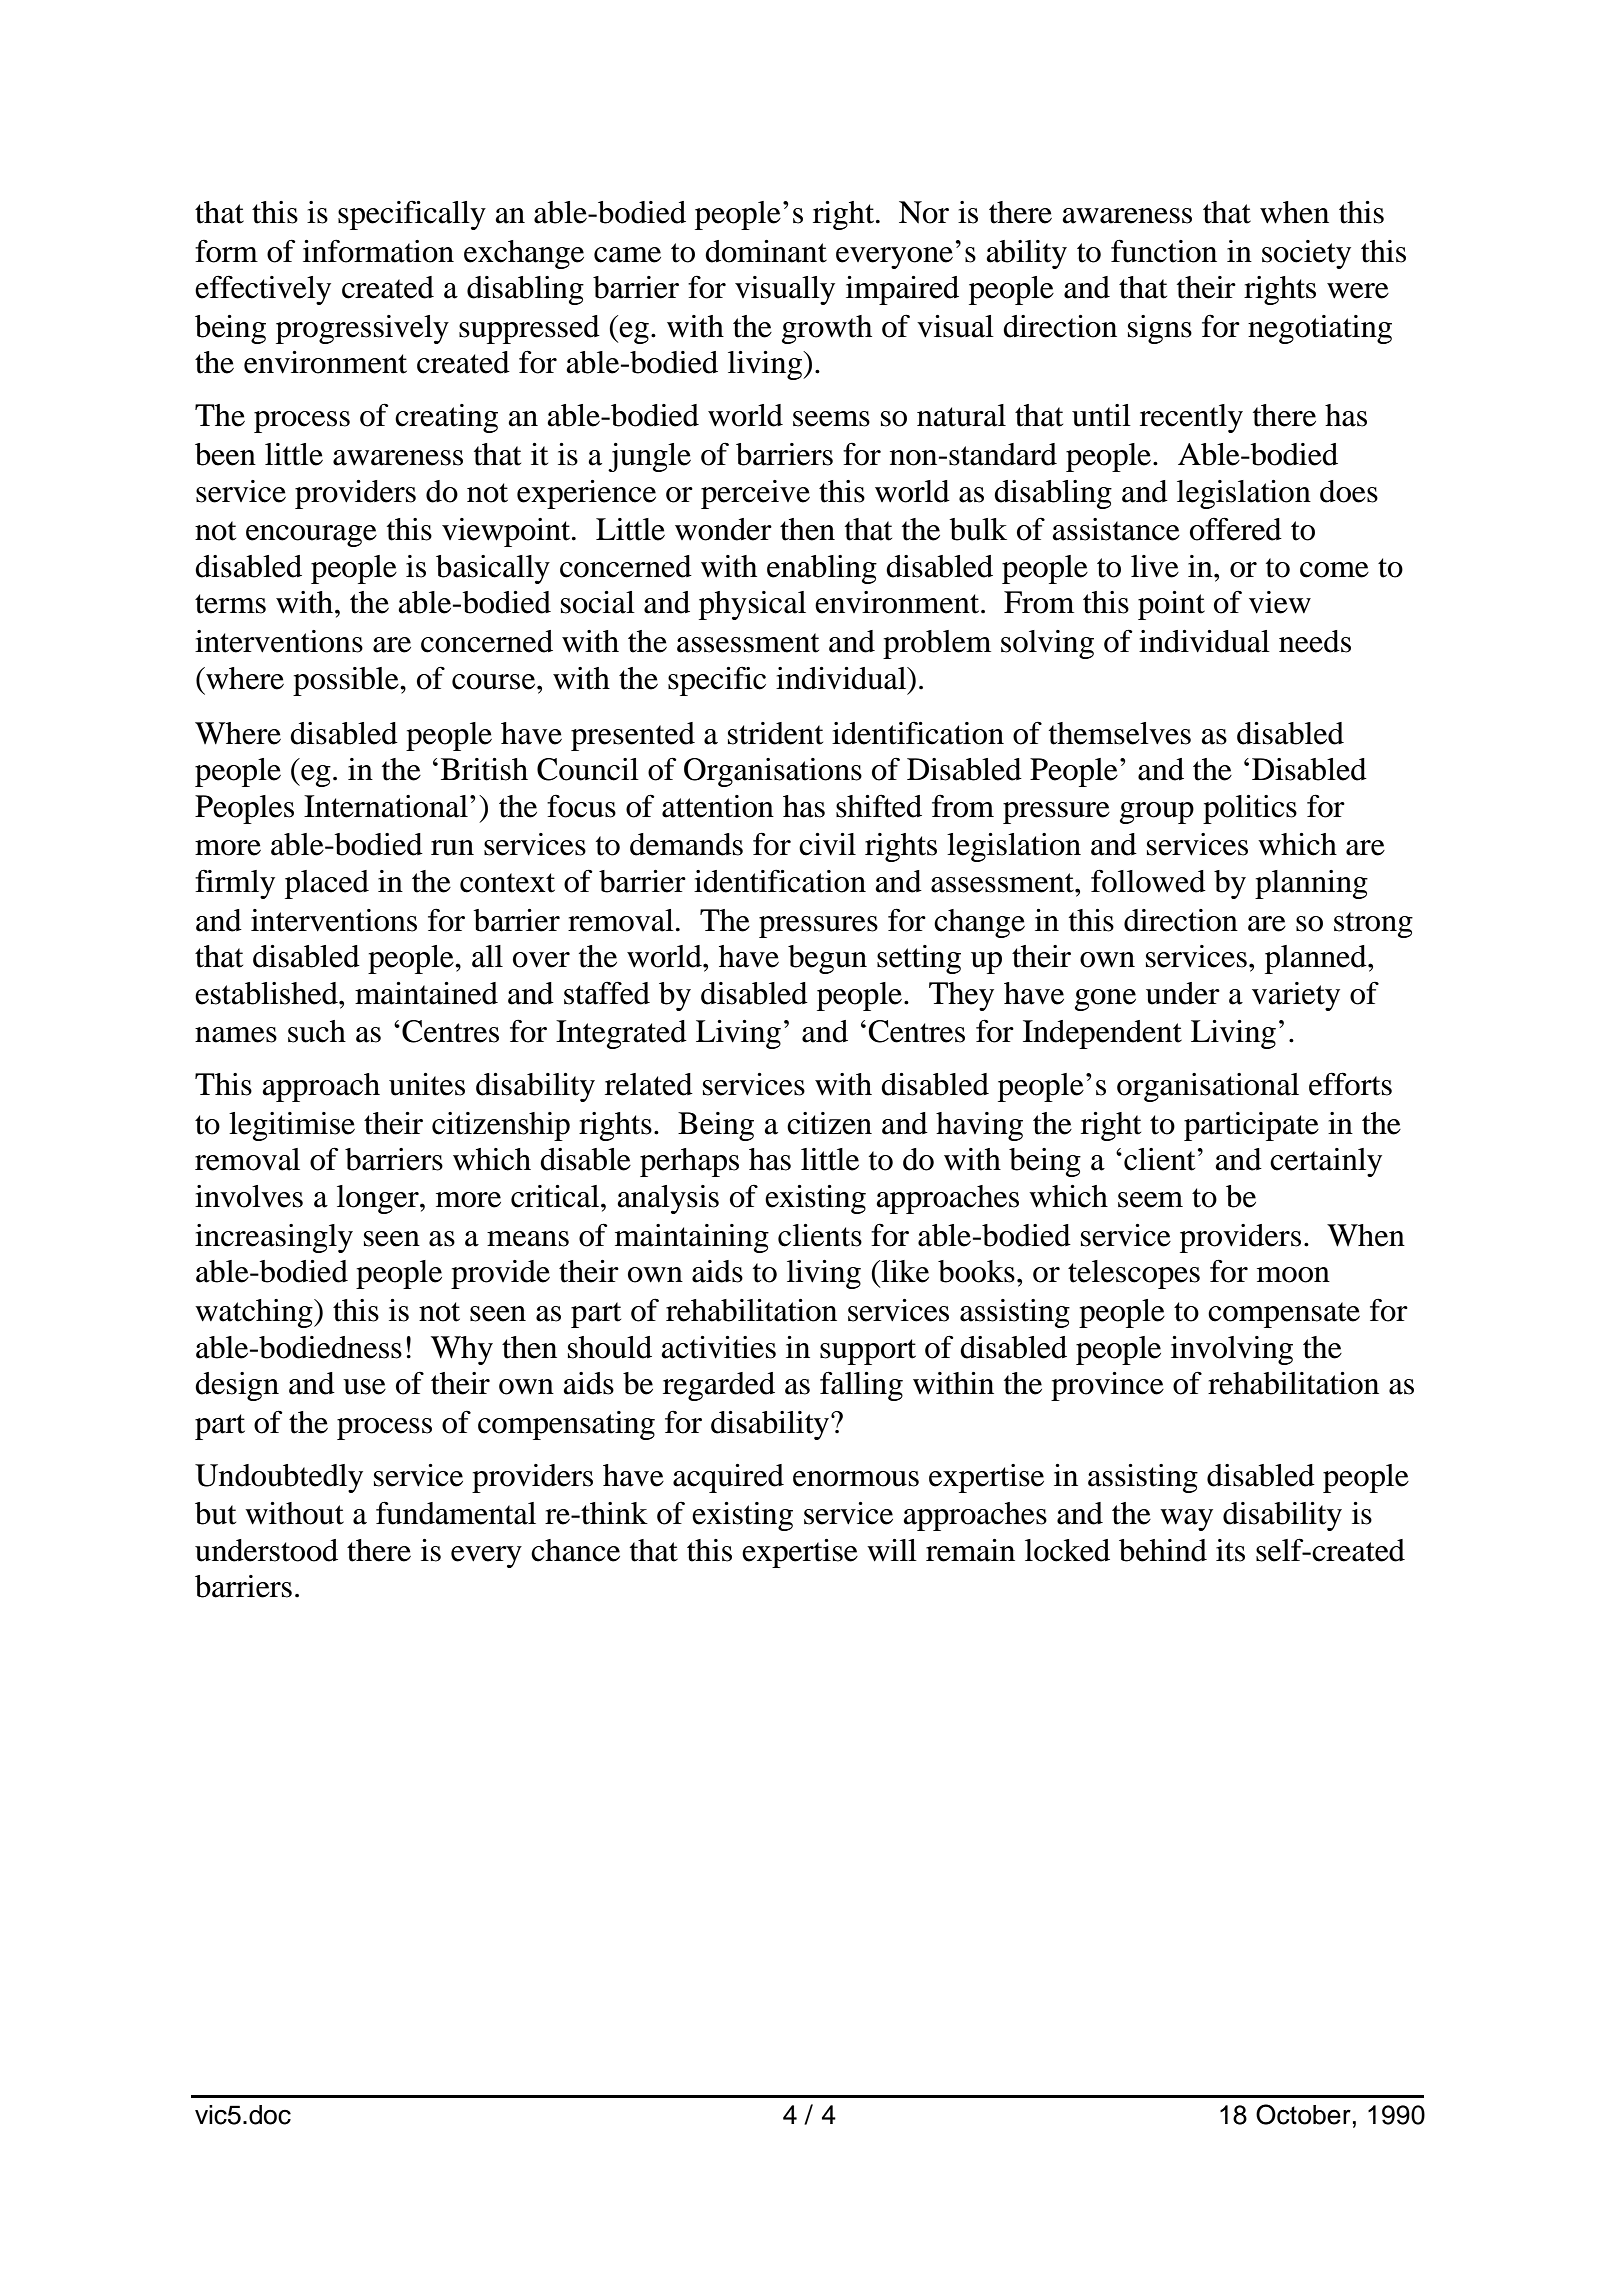 The image size is (1616, 2283). I want to click on variety, so click(1296, 996).
